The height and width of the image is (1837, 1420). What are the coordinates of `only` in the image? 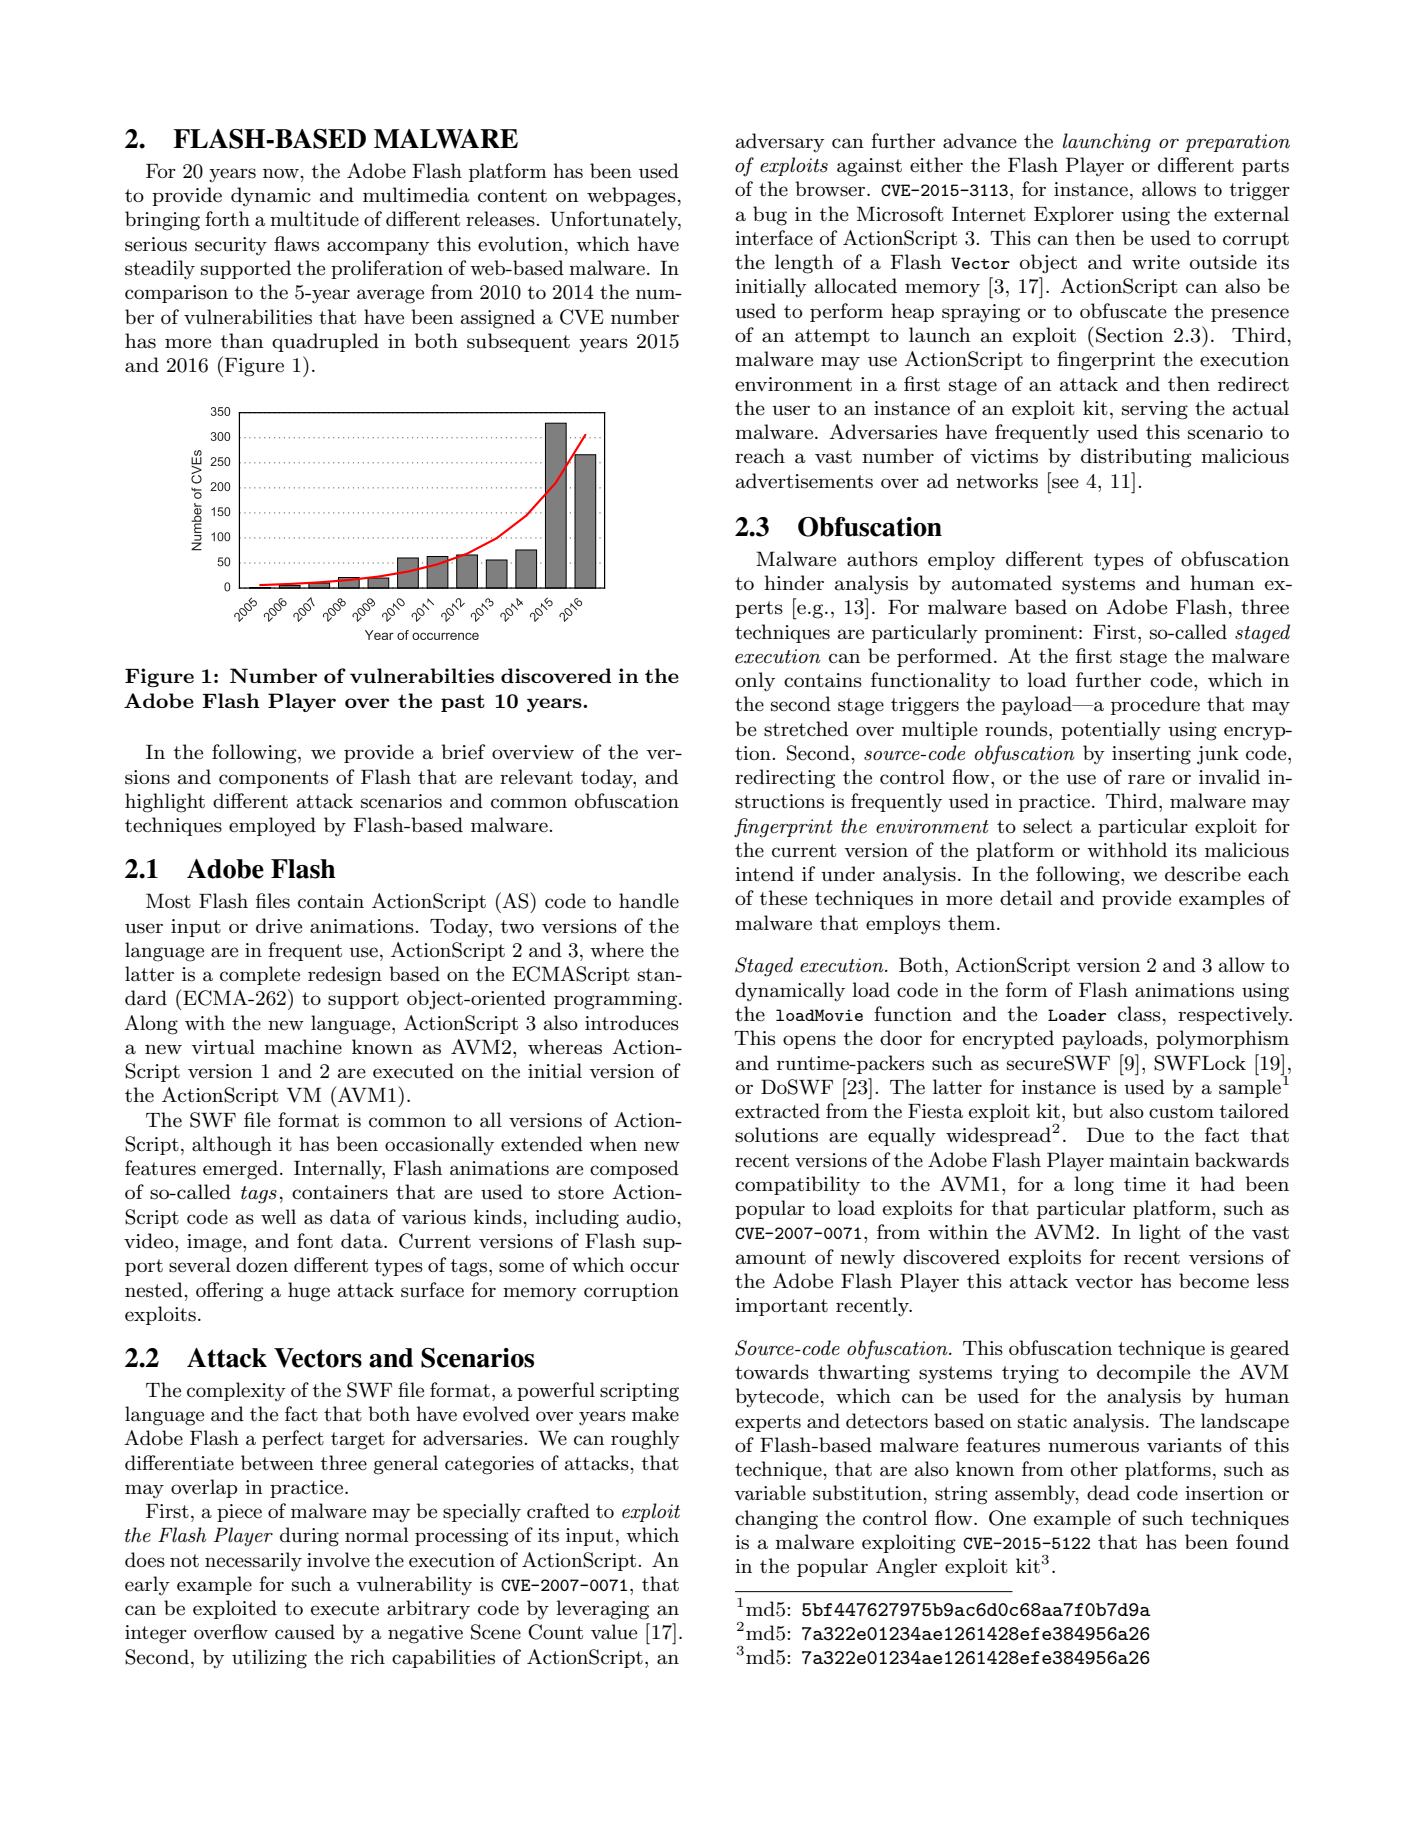 It's located at (755, 682).
